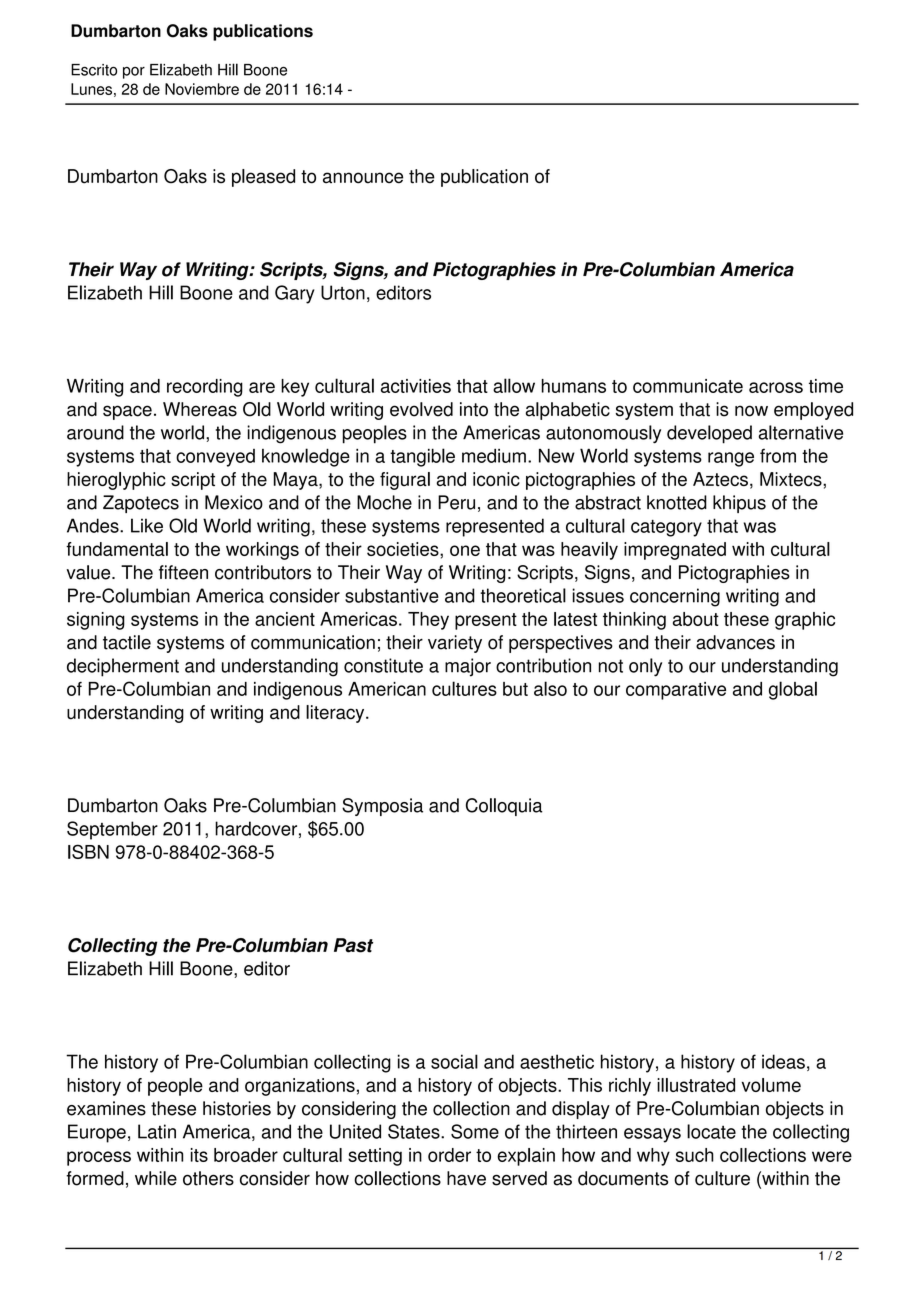 The height and width of the image is (1308, 924). What do you see at coordinates (793, 690) in the image?
I see `global` at bounding box center [793, 690].
